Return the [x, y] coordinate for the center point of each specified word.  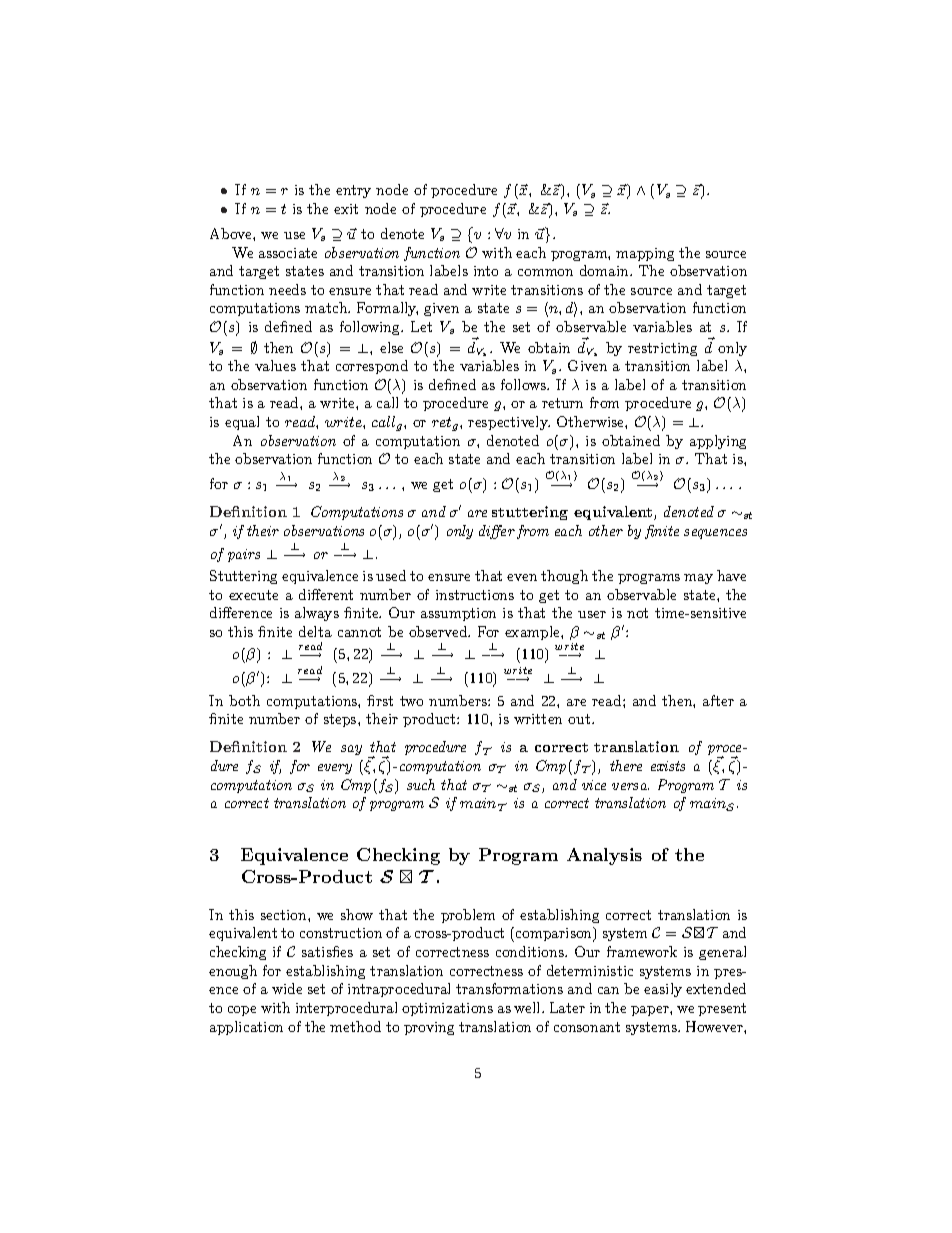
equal [242, 423]
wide [287, 988]
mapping [645, 254]
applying [718, 442]
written [538, 719]
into [486, 271]
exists [668, 766]
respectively [509, 423]
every [335, 769]
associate [288, 253]
